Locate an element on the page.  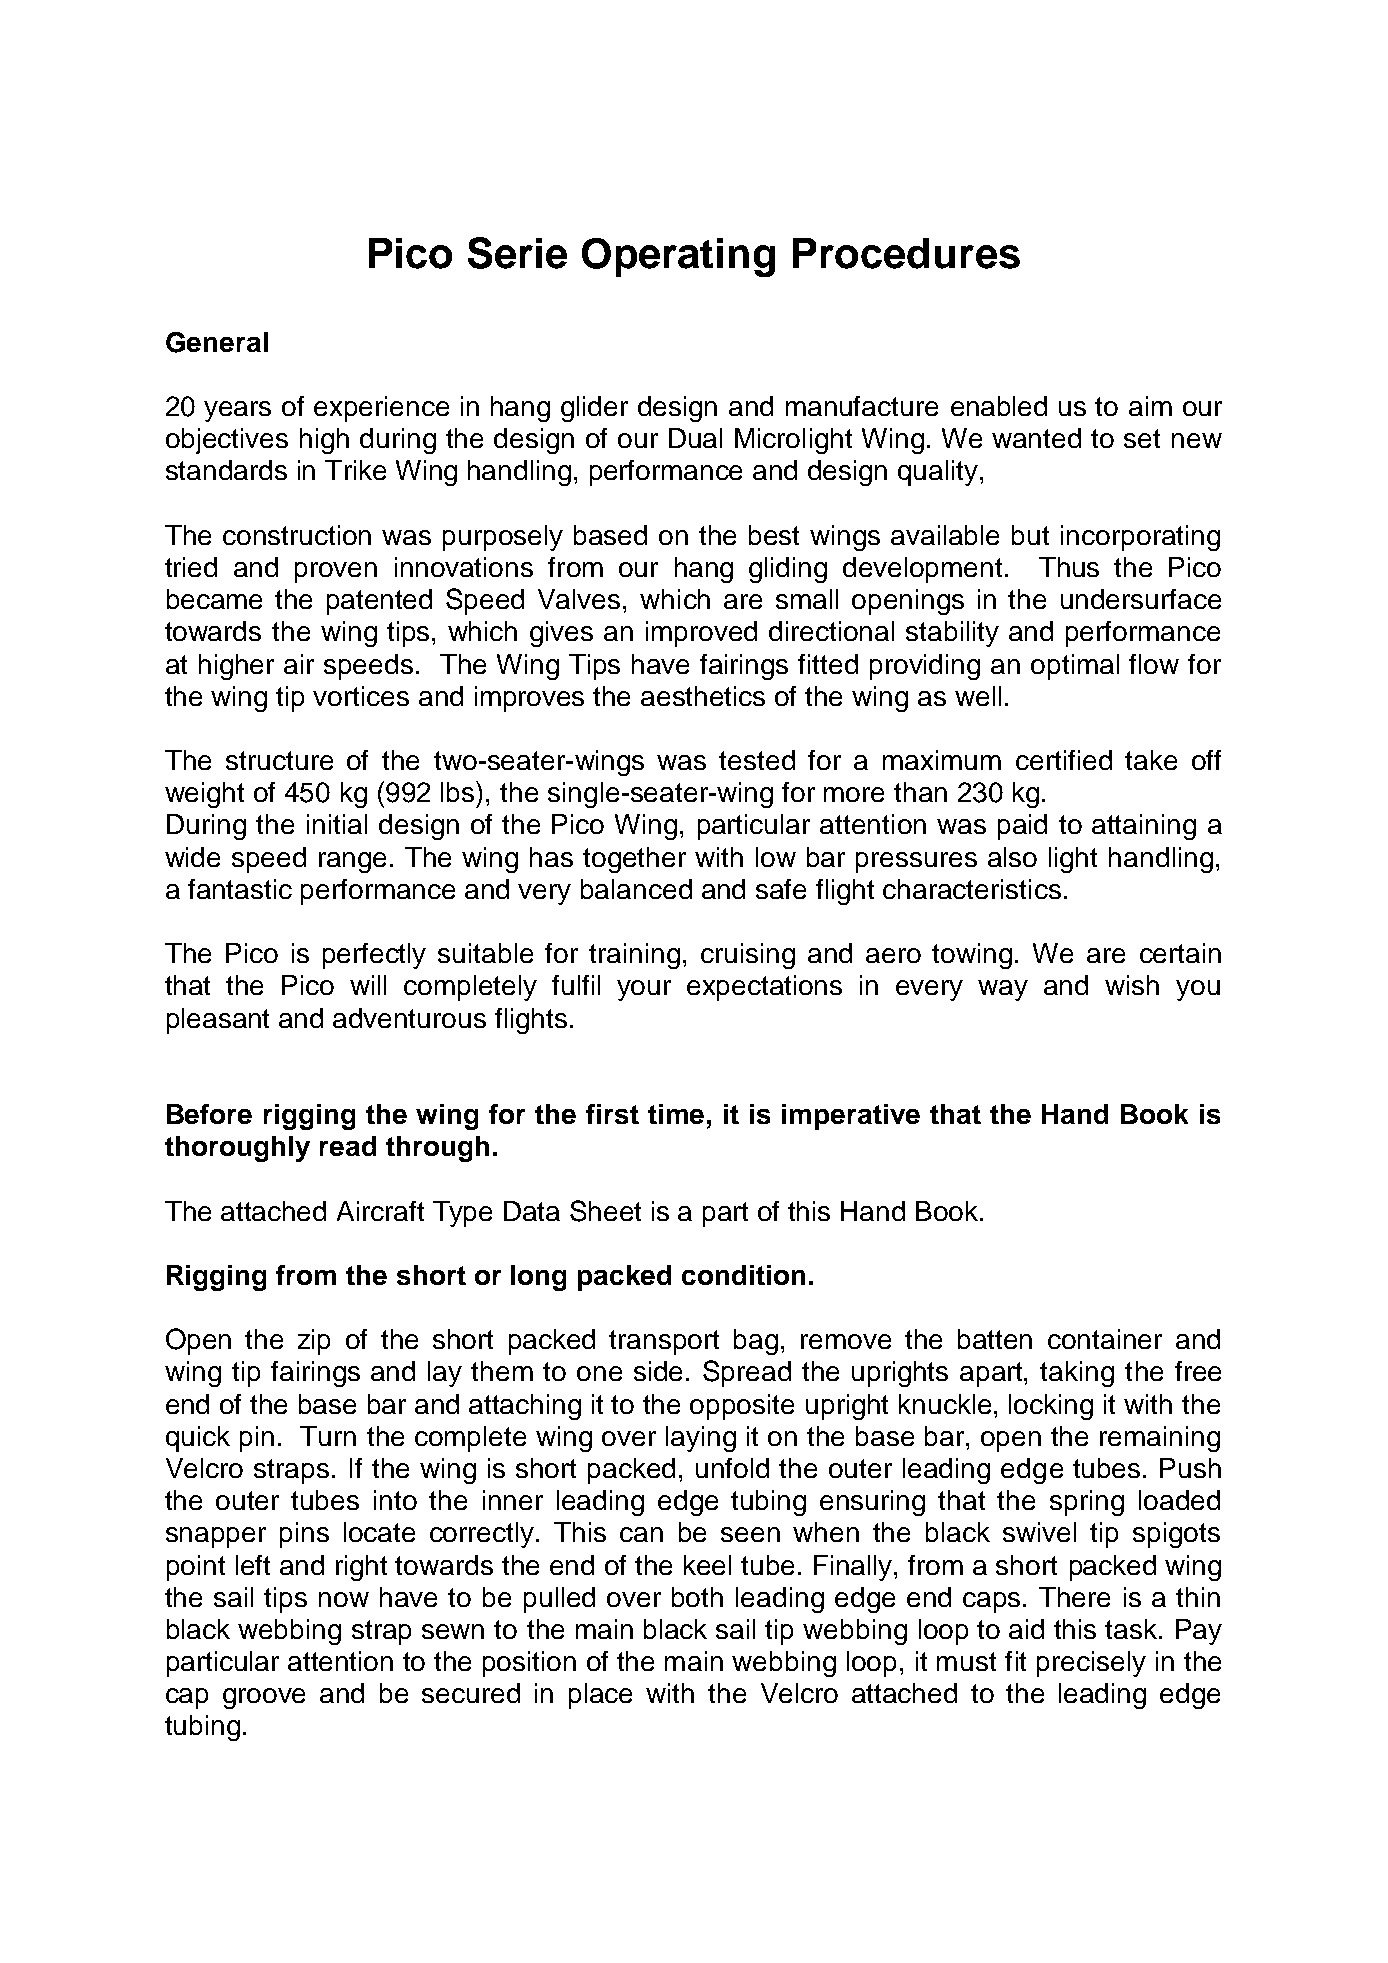
Sheet is located at coordinates (605, 1211).
